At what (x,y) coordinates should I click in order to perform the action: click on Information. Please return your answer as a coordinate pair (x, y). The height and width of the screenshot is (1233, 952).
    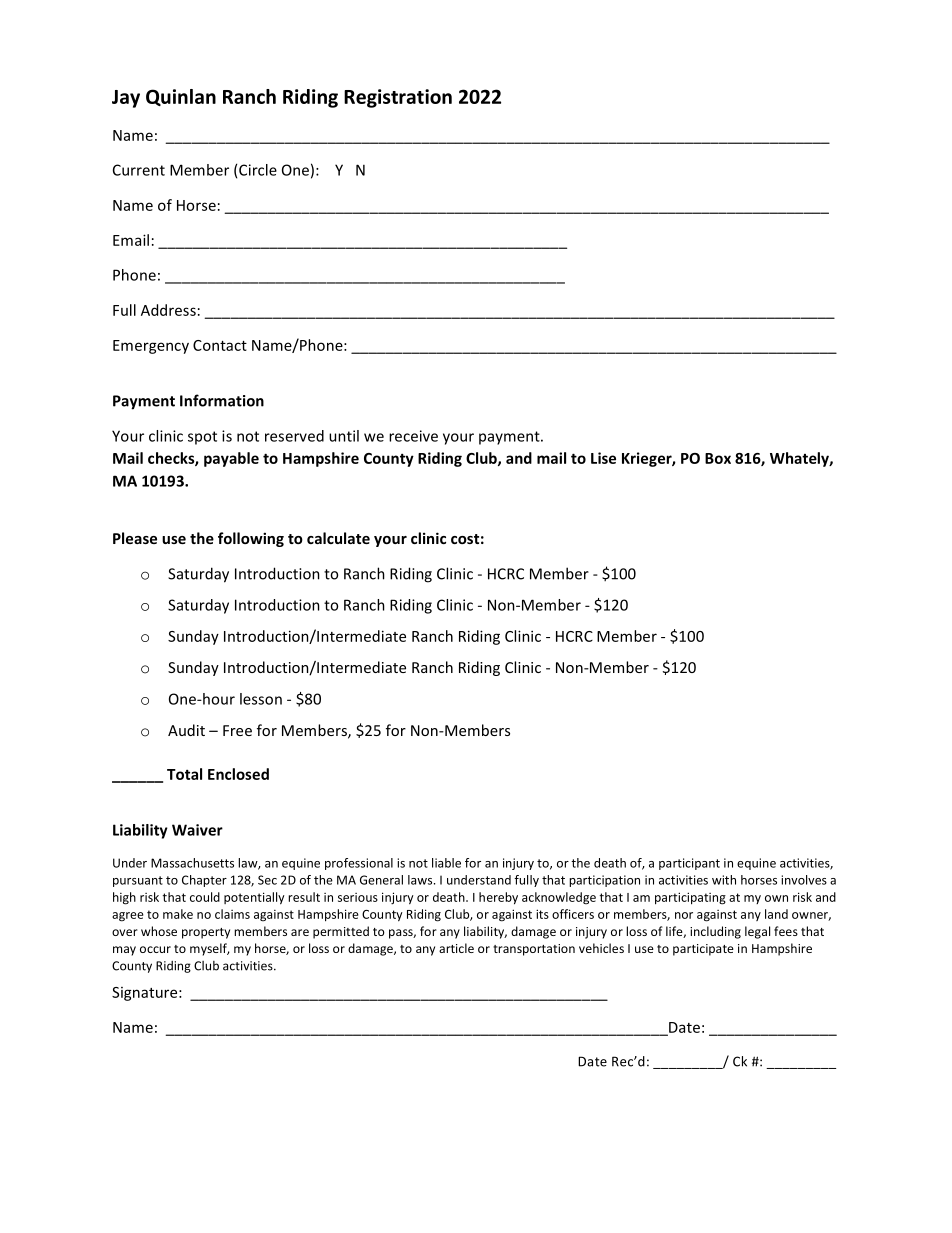
    Looking at the image, I should click on (222, 400).
